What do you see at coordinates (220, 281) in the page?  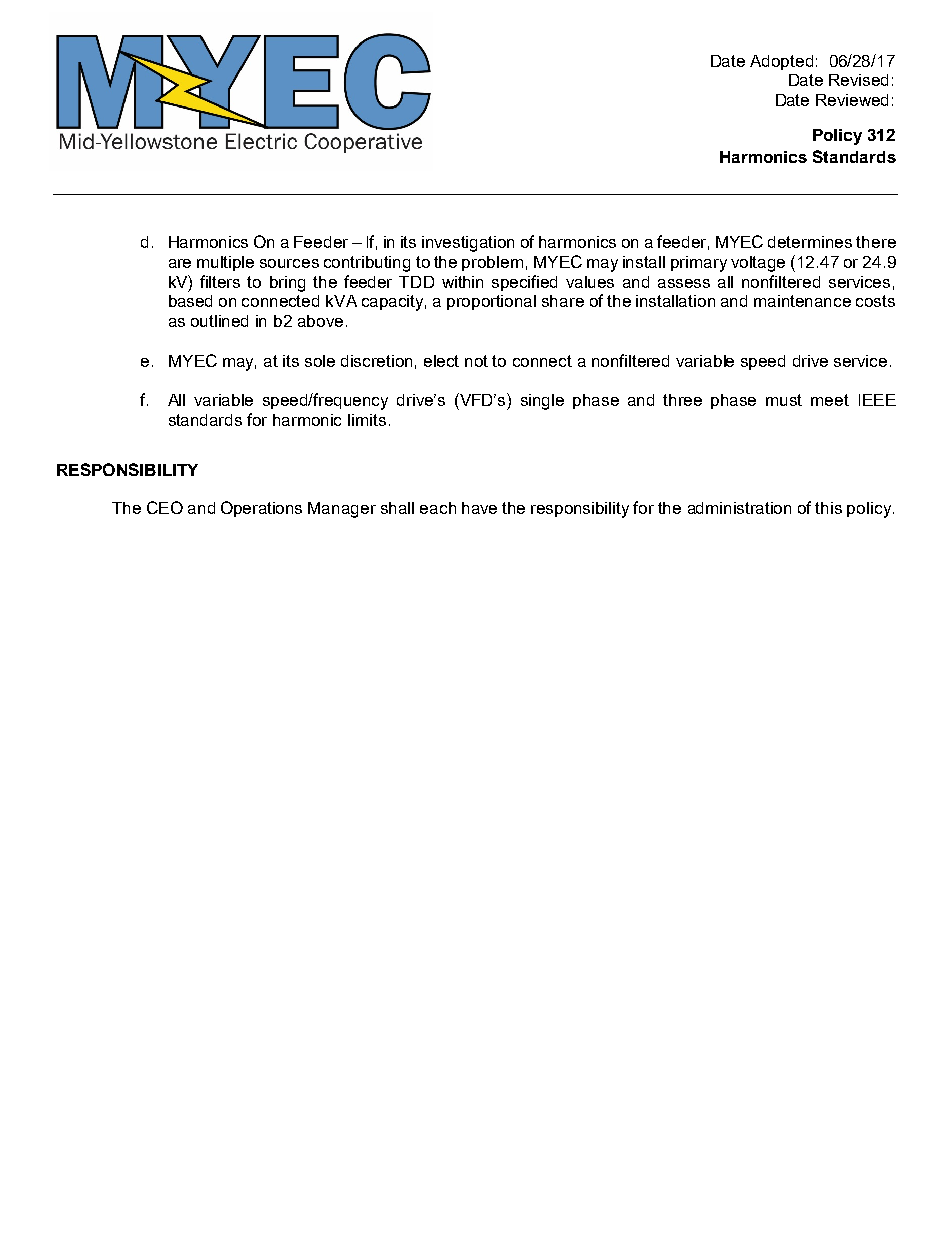 I see `filters` at bounding box center [220, 281].
